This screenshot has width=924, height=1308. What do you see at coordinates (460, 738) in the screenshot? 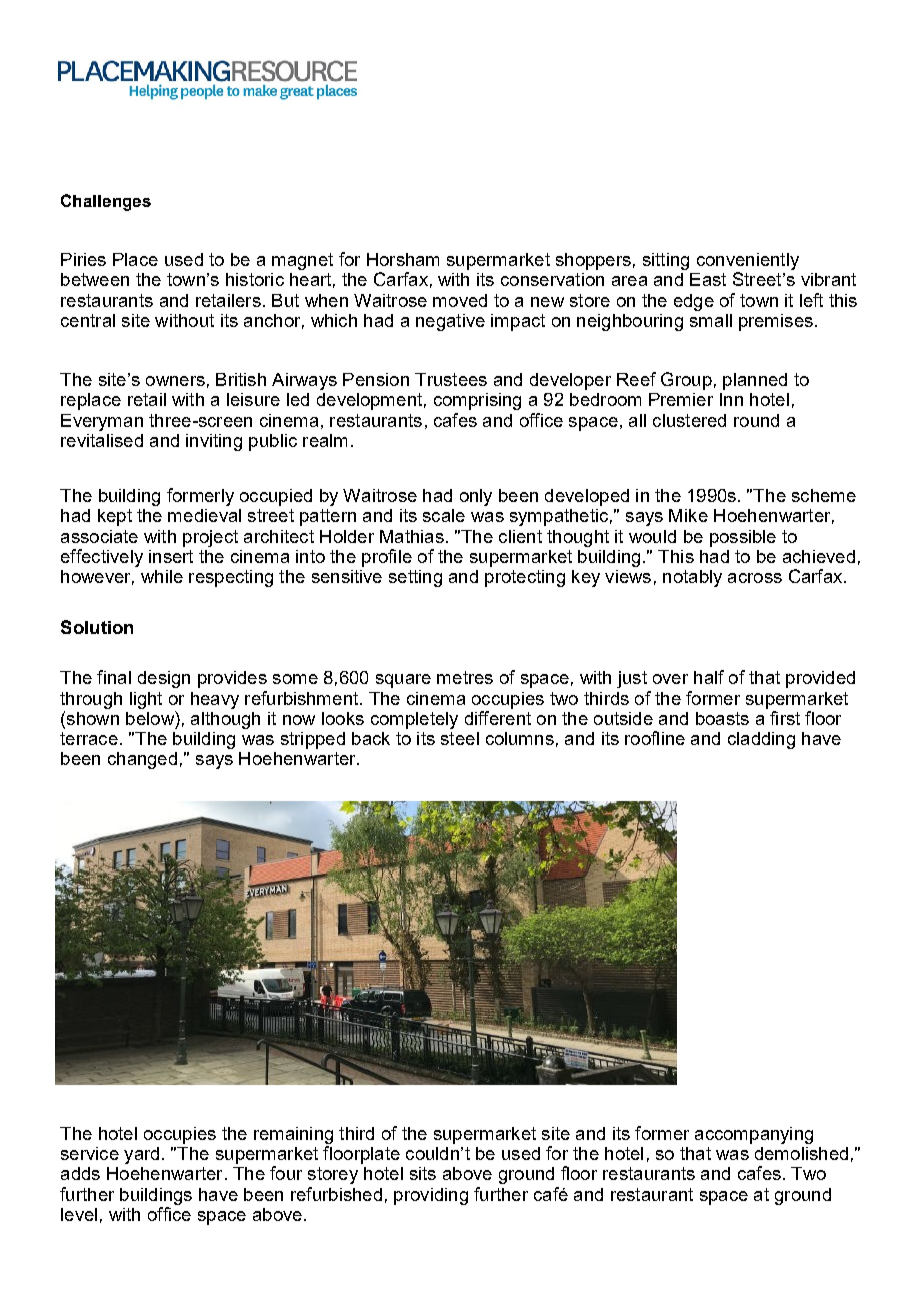
I see `steel` at bounding box center [460, 738].
